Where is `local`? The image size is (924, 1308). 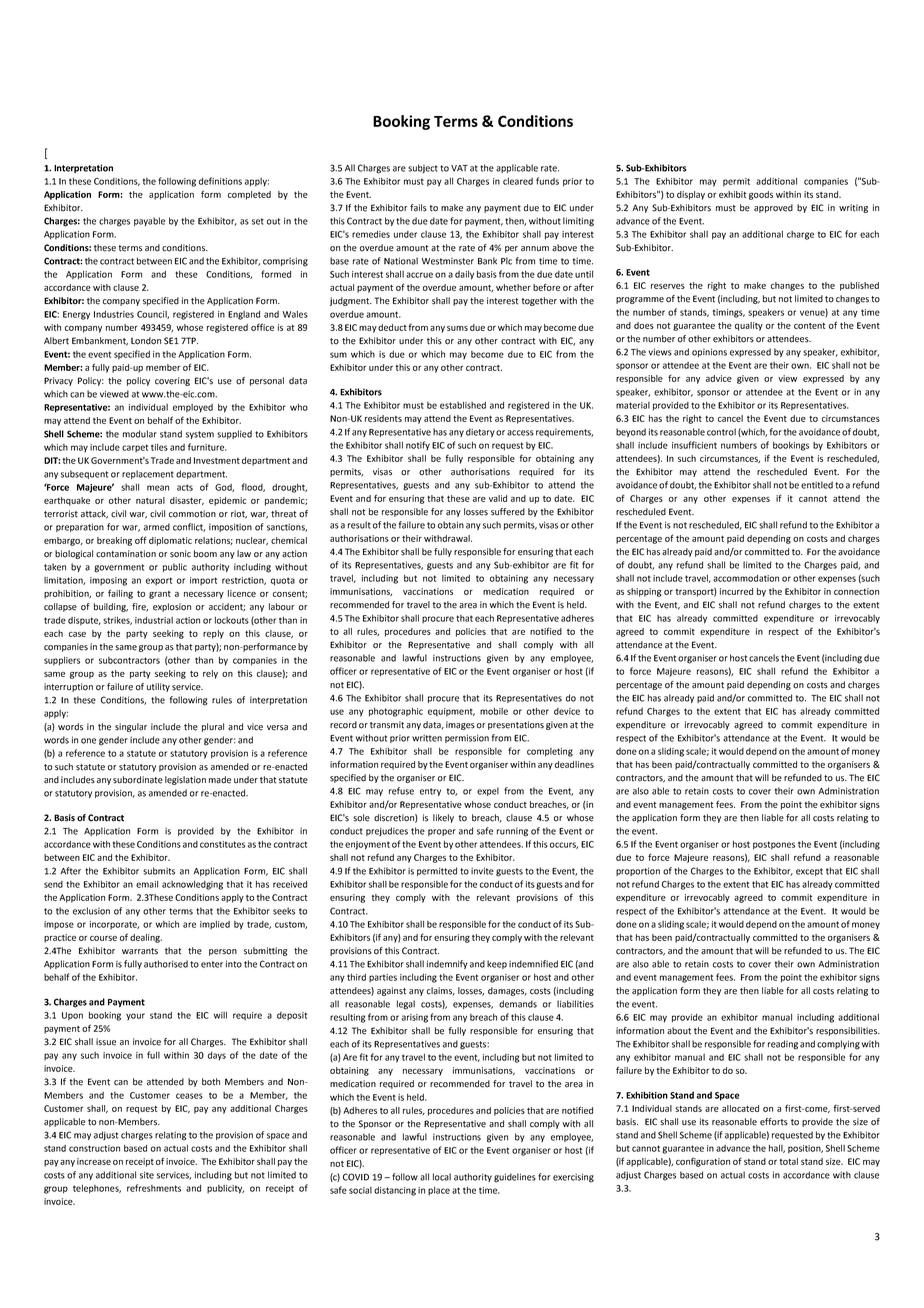 local is located at coordinates (442, 1177).
